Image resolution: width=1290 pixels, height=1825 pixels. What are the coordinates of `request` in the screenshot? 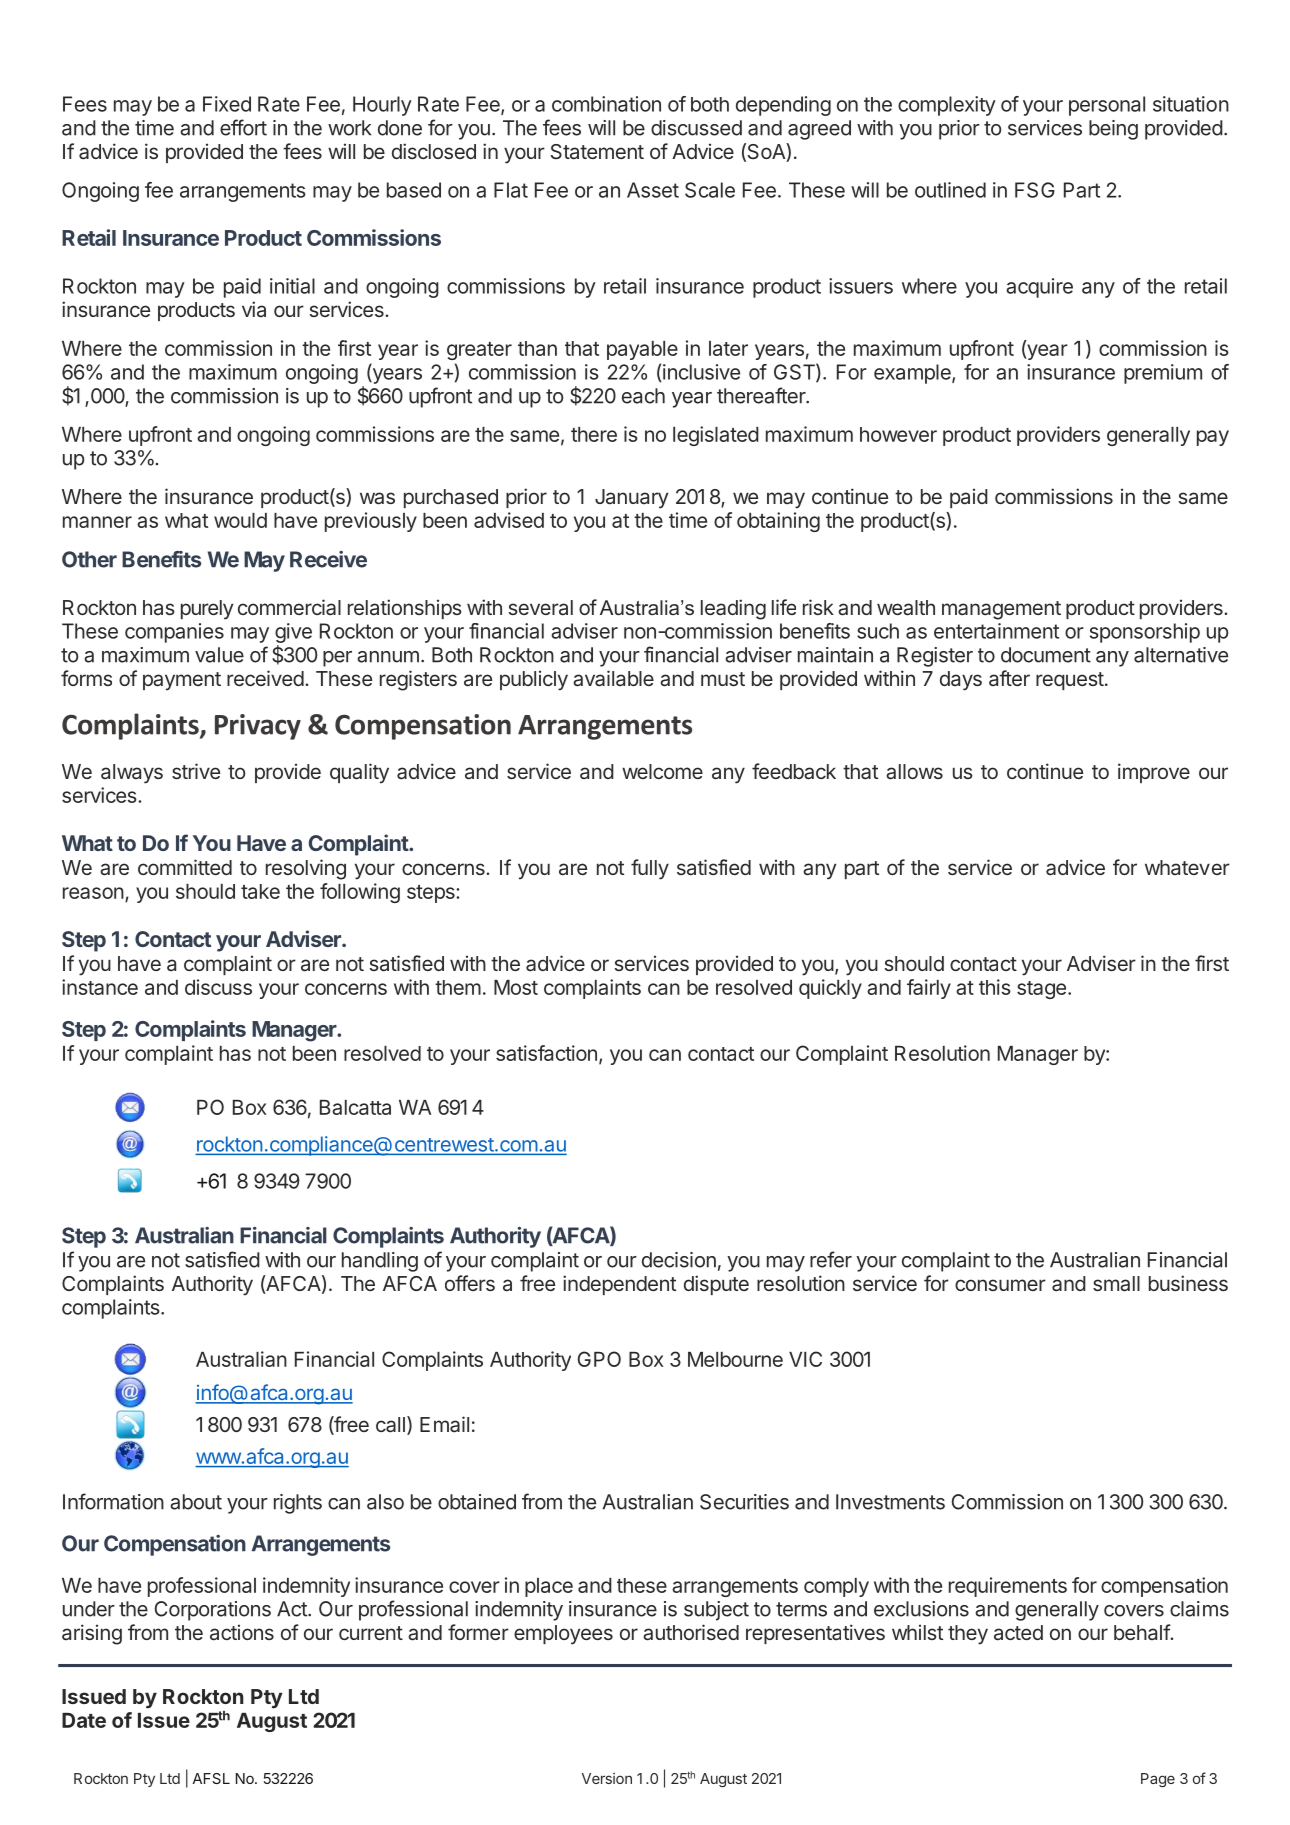 It's located at (1070, 681).
